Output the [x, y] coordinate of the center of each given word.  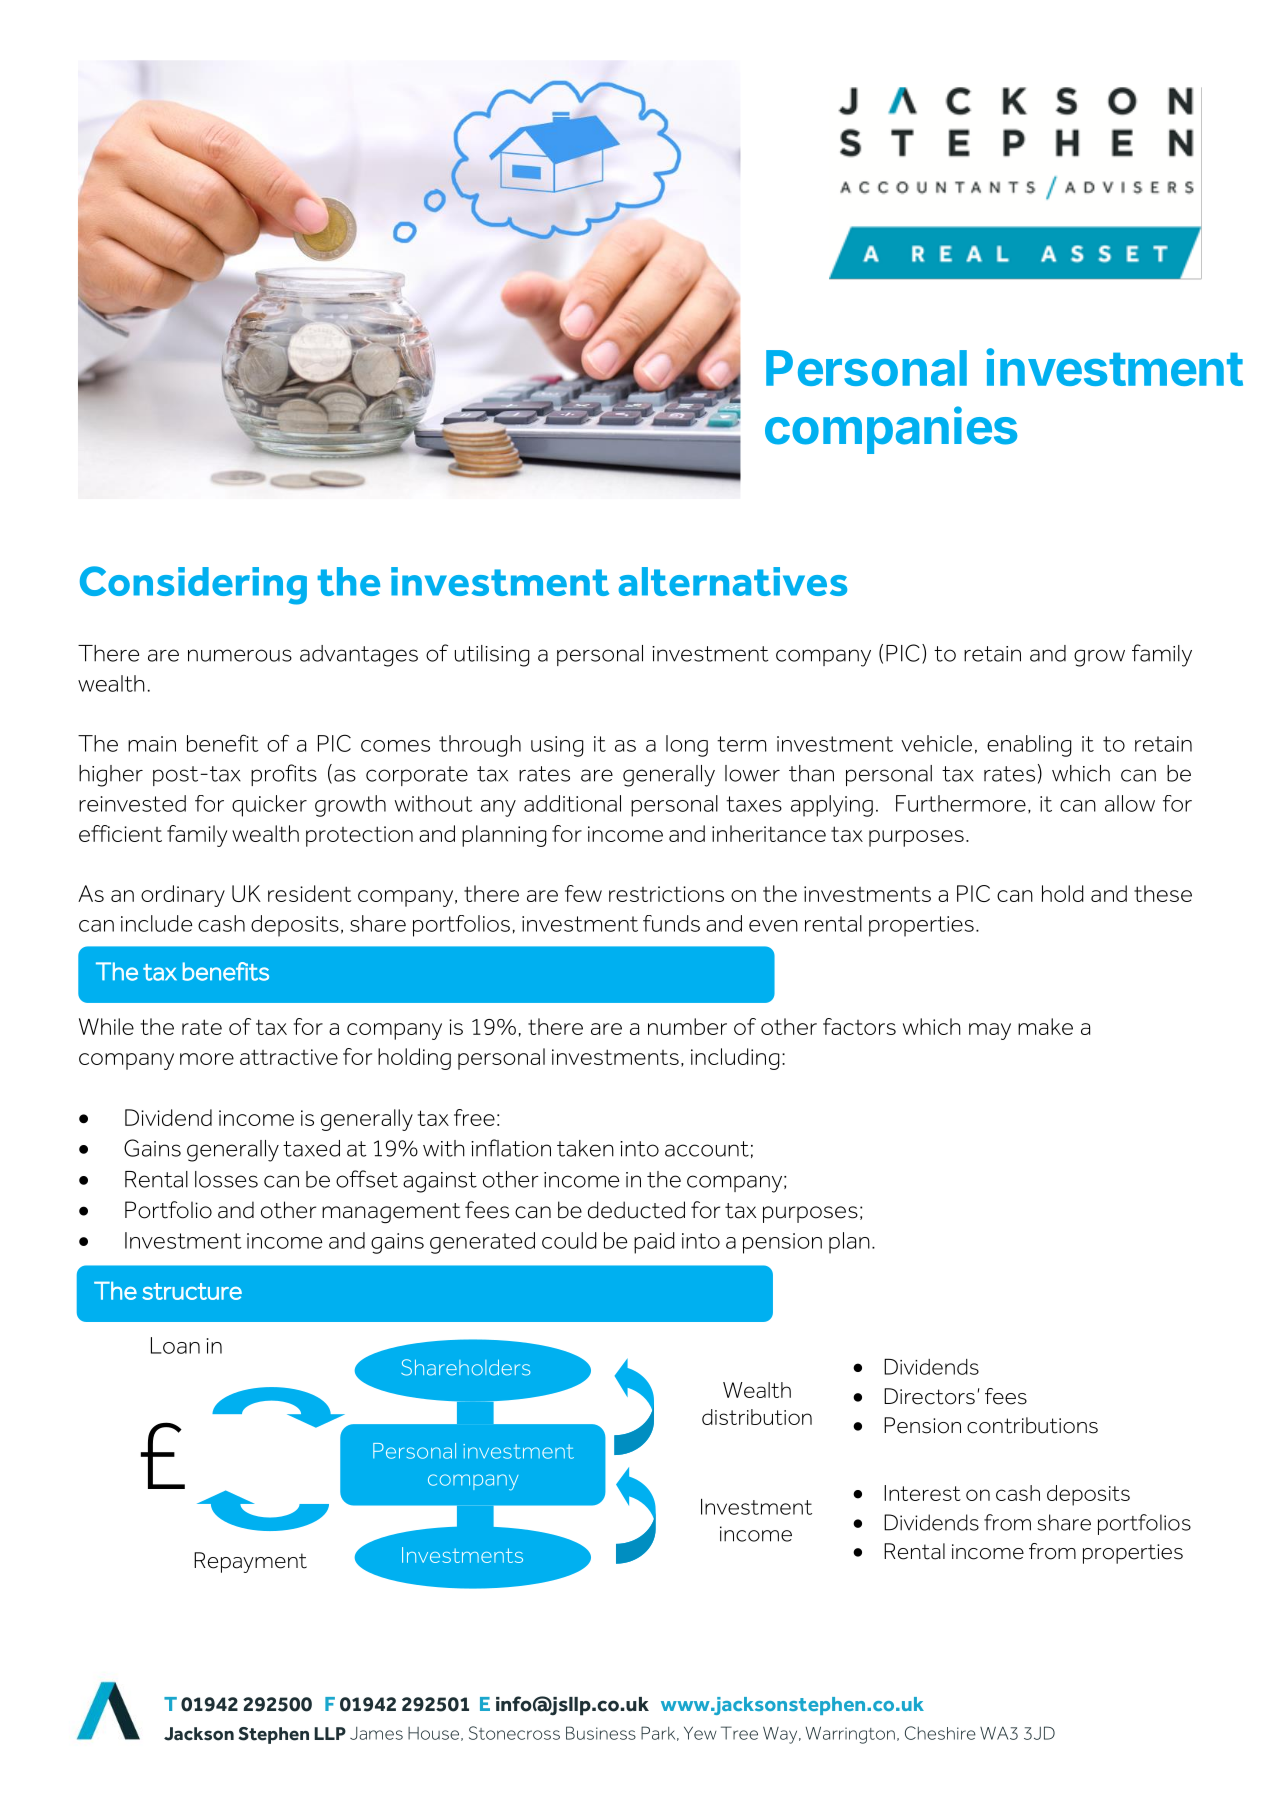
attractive [289, 1057]
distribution [757, 1417]
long [687, 746]
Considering [193, 585]
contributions [1032, 1425]
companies [891, 430]
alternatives [733, 581]
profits [284, 775]
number [687, 1026]
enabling [1029, 746]
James [376, 1733]
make [1045, 1026]
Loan [175, 1345]
